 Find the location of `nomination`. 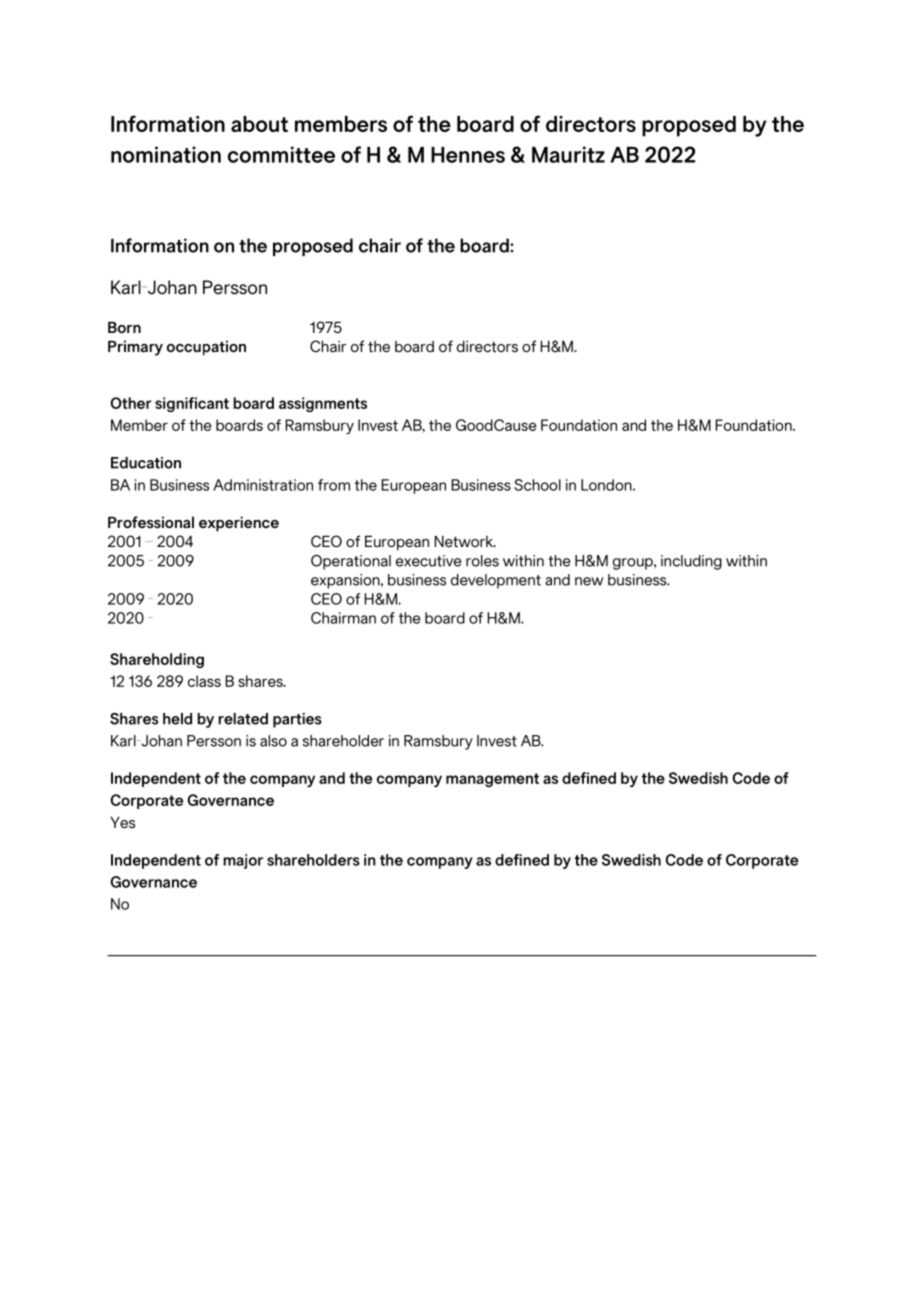

nomination is located at coordinates (166, 154).
